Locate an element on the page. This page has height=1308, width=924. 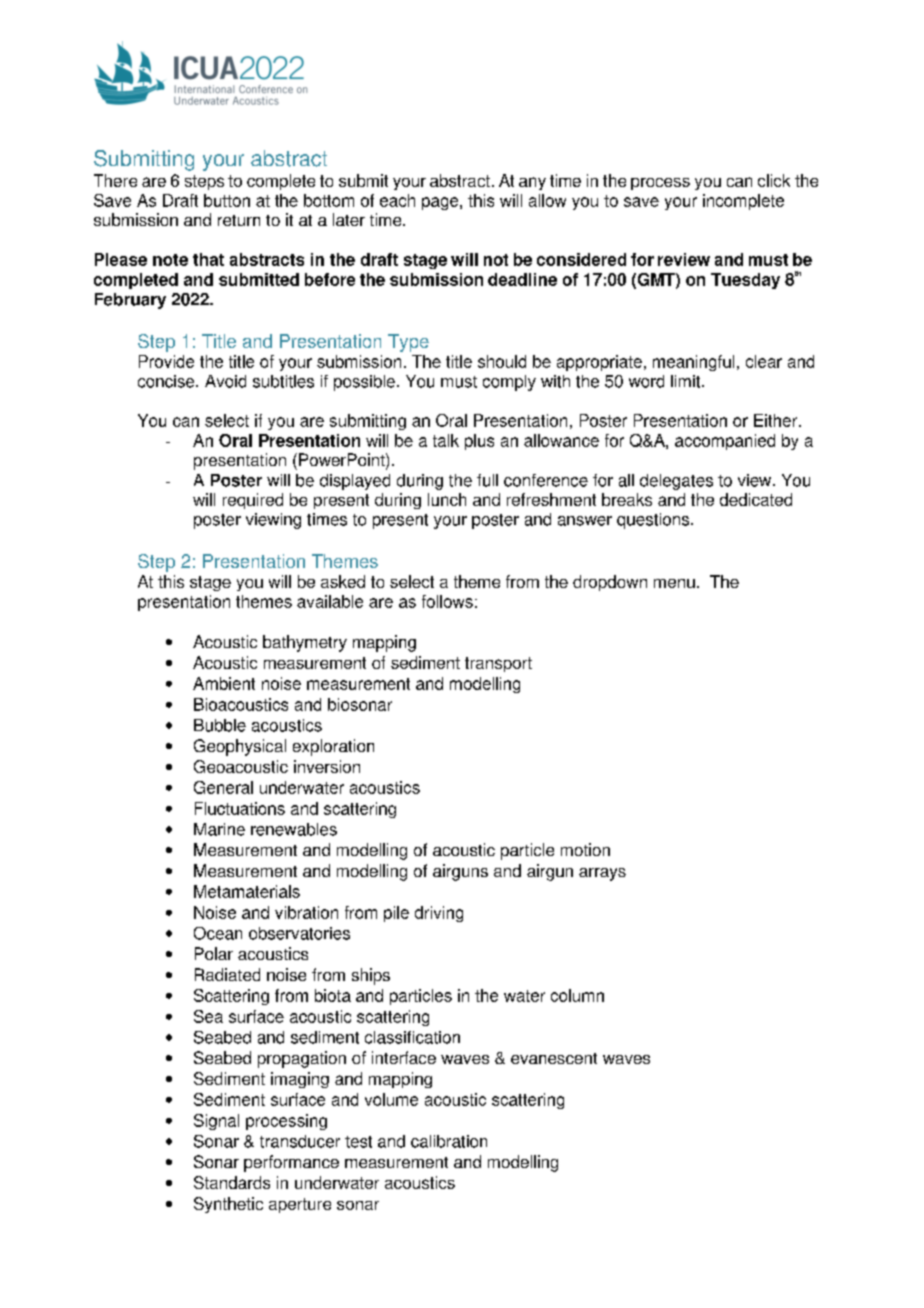
talk is located at coordinates (446, 440).
